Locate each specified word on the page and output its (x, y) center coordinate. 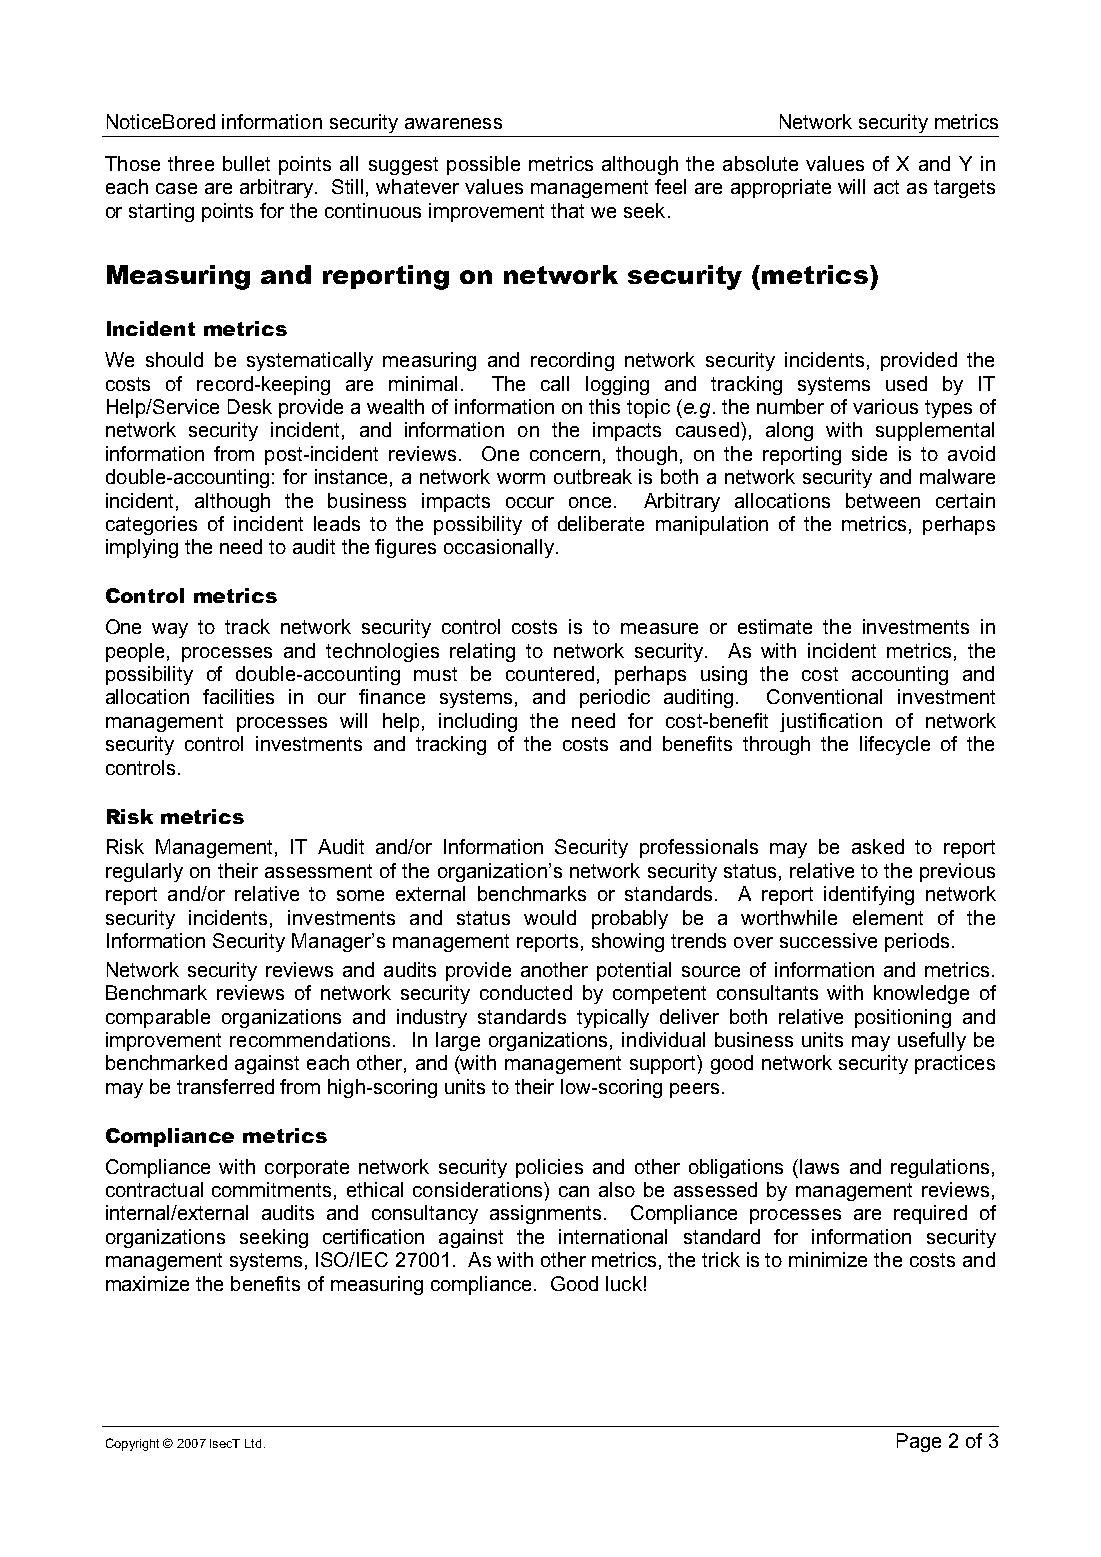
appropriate (781, 188)
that (567, 210)
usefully (932, 1041)
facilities (238, 696)
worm (521, 478)
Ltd (253, 1443)
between (883, 500)
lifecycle (895, 745)
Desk (250, 406)
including (478, 722)
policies (549, 1168)
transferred (225, 1086)
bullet (246, 163)
